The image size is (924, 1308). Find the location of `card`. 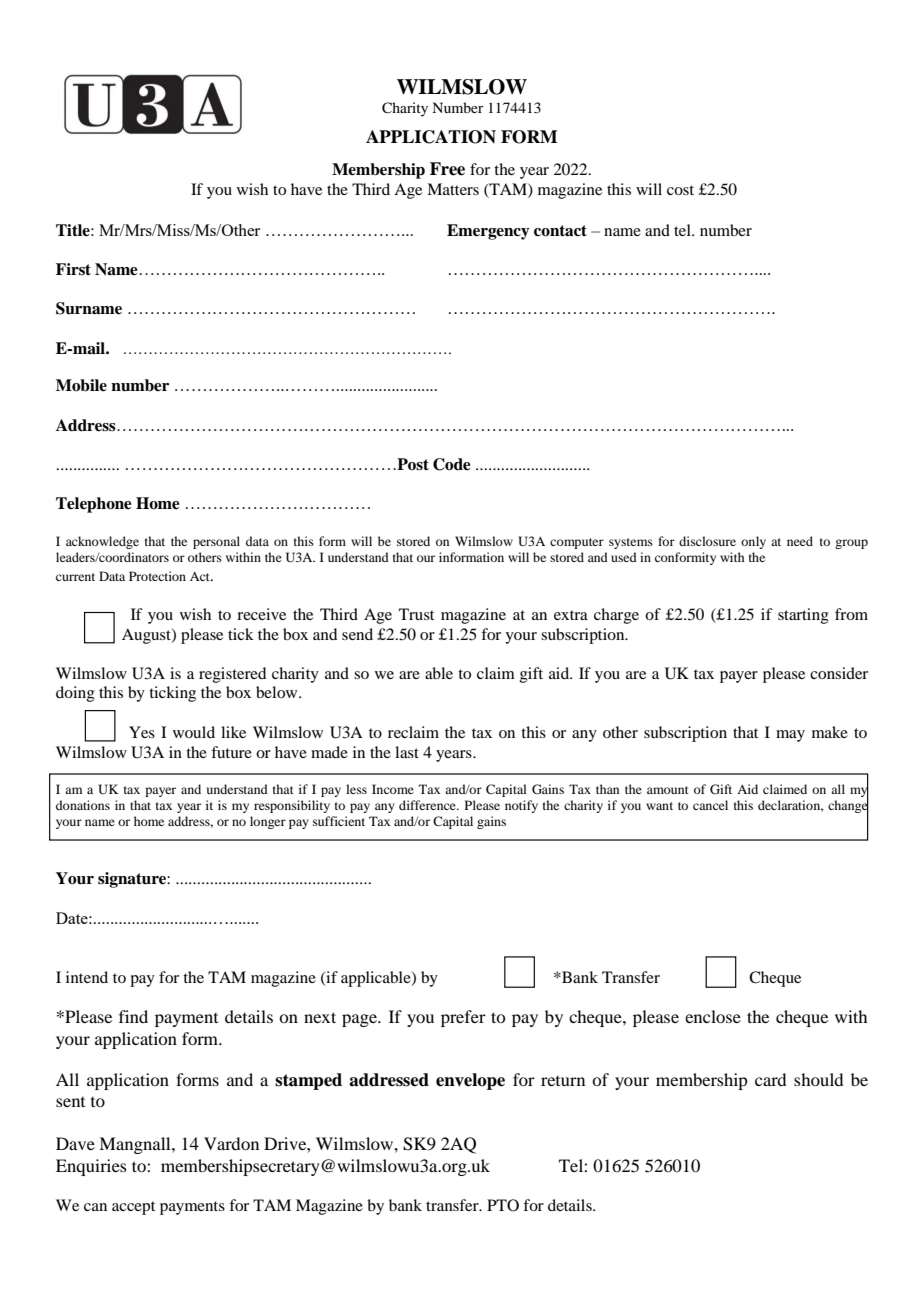

card is located at coordinates (770, 1079).
